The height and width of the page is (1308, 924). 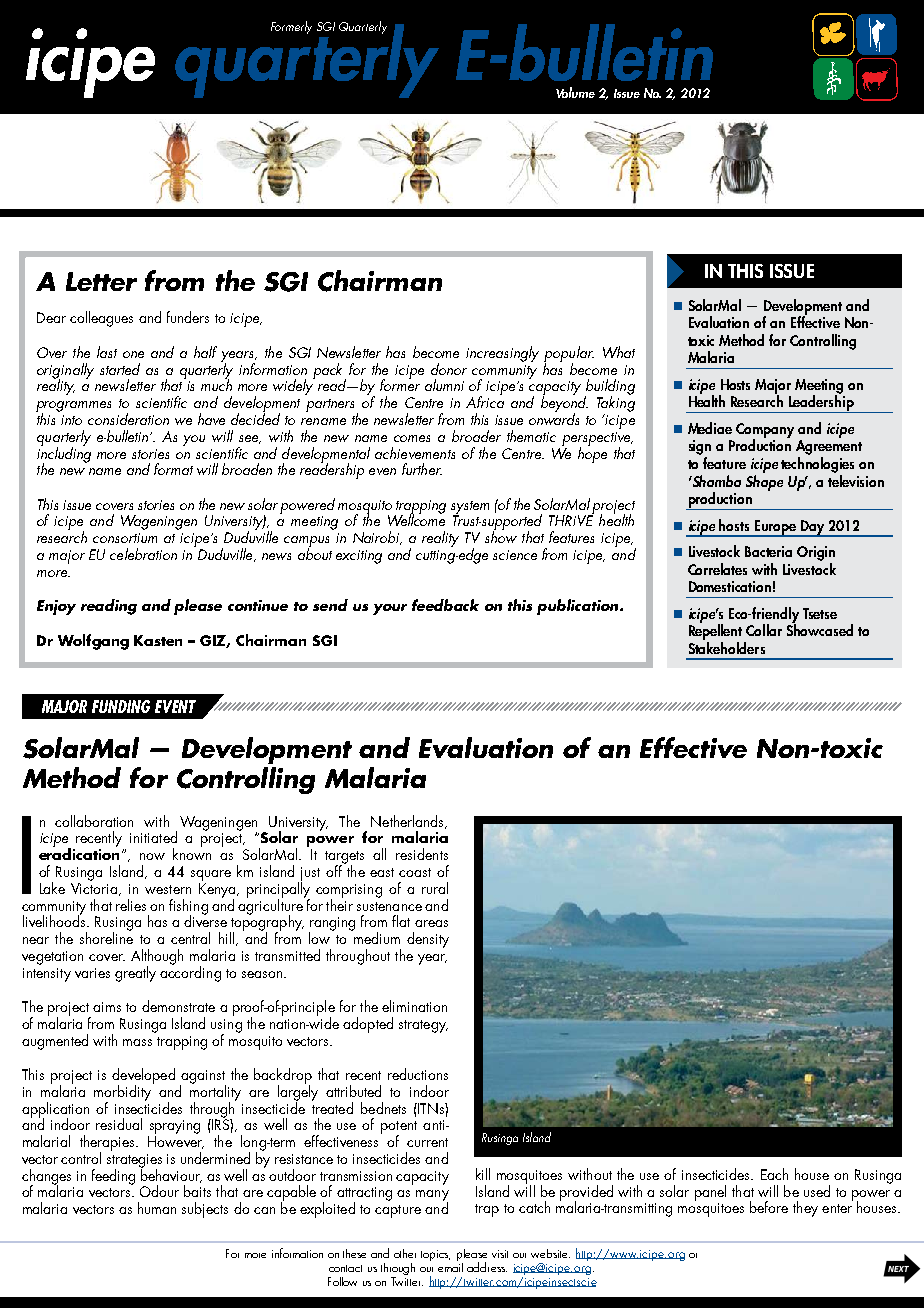 I want to click on strategy, so click(x=423, y=1026).
